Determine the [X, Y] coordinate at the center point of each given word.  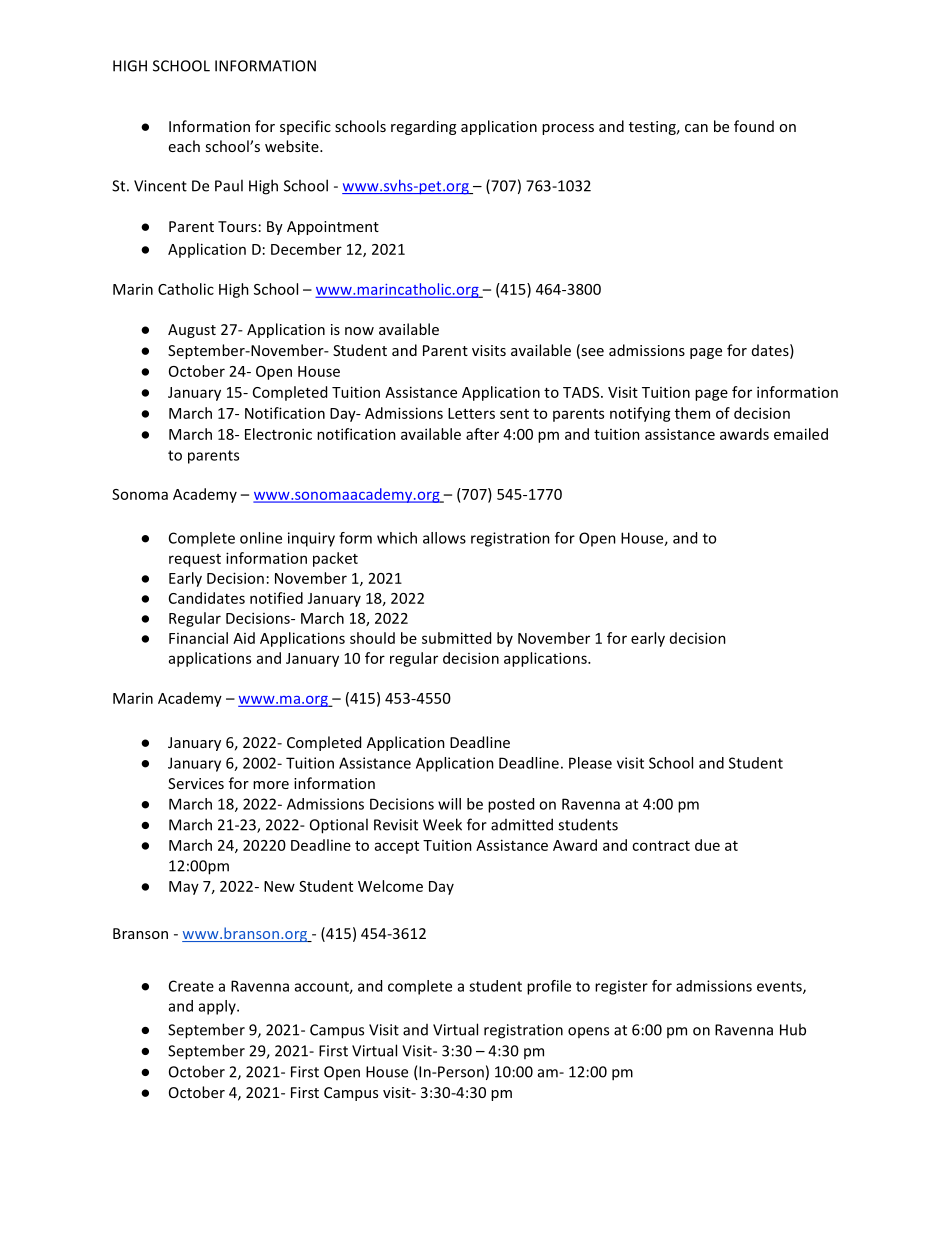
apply [218, 1007]
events [780, 987]
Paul [229, 185]
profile [549, 987]
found [754, 126]
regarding [423, 127]
